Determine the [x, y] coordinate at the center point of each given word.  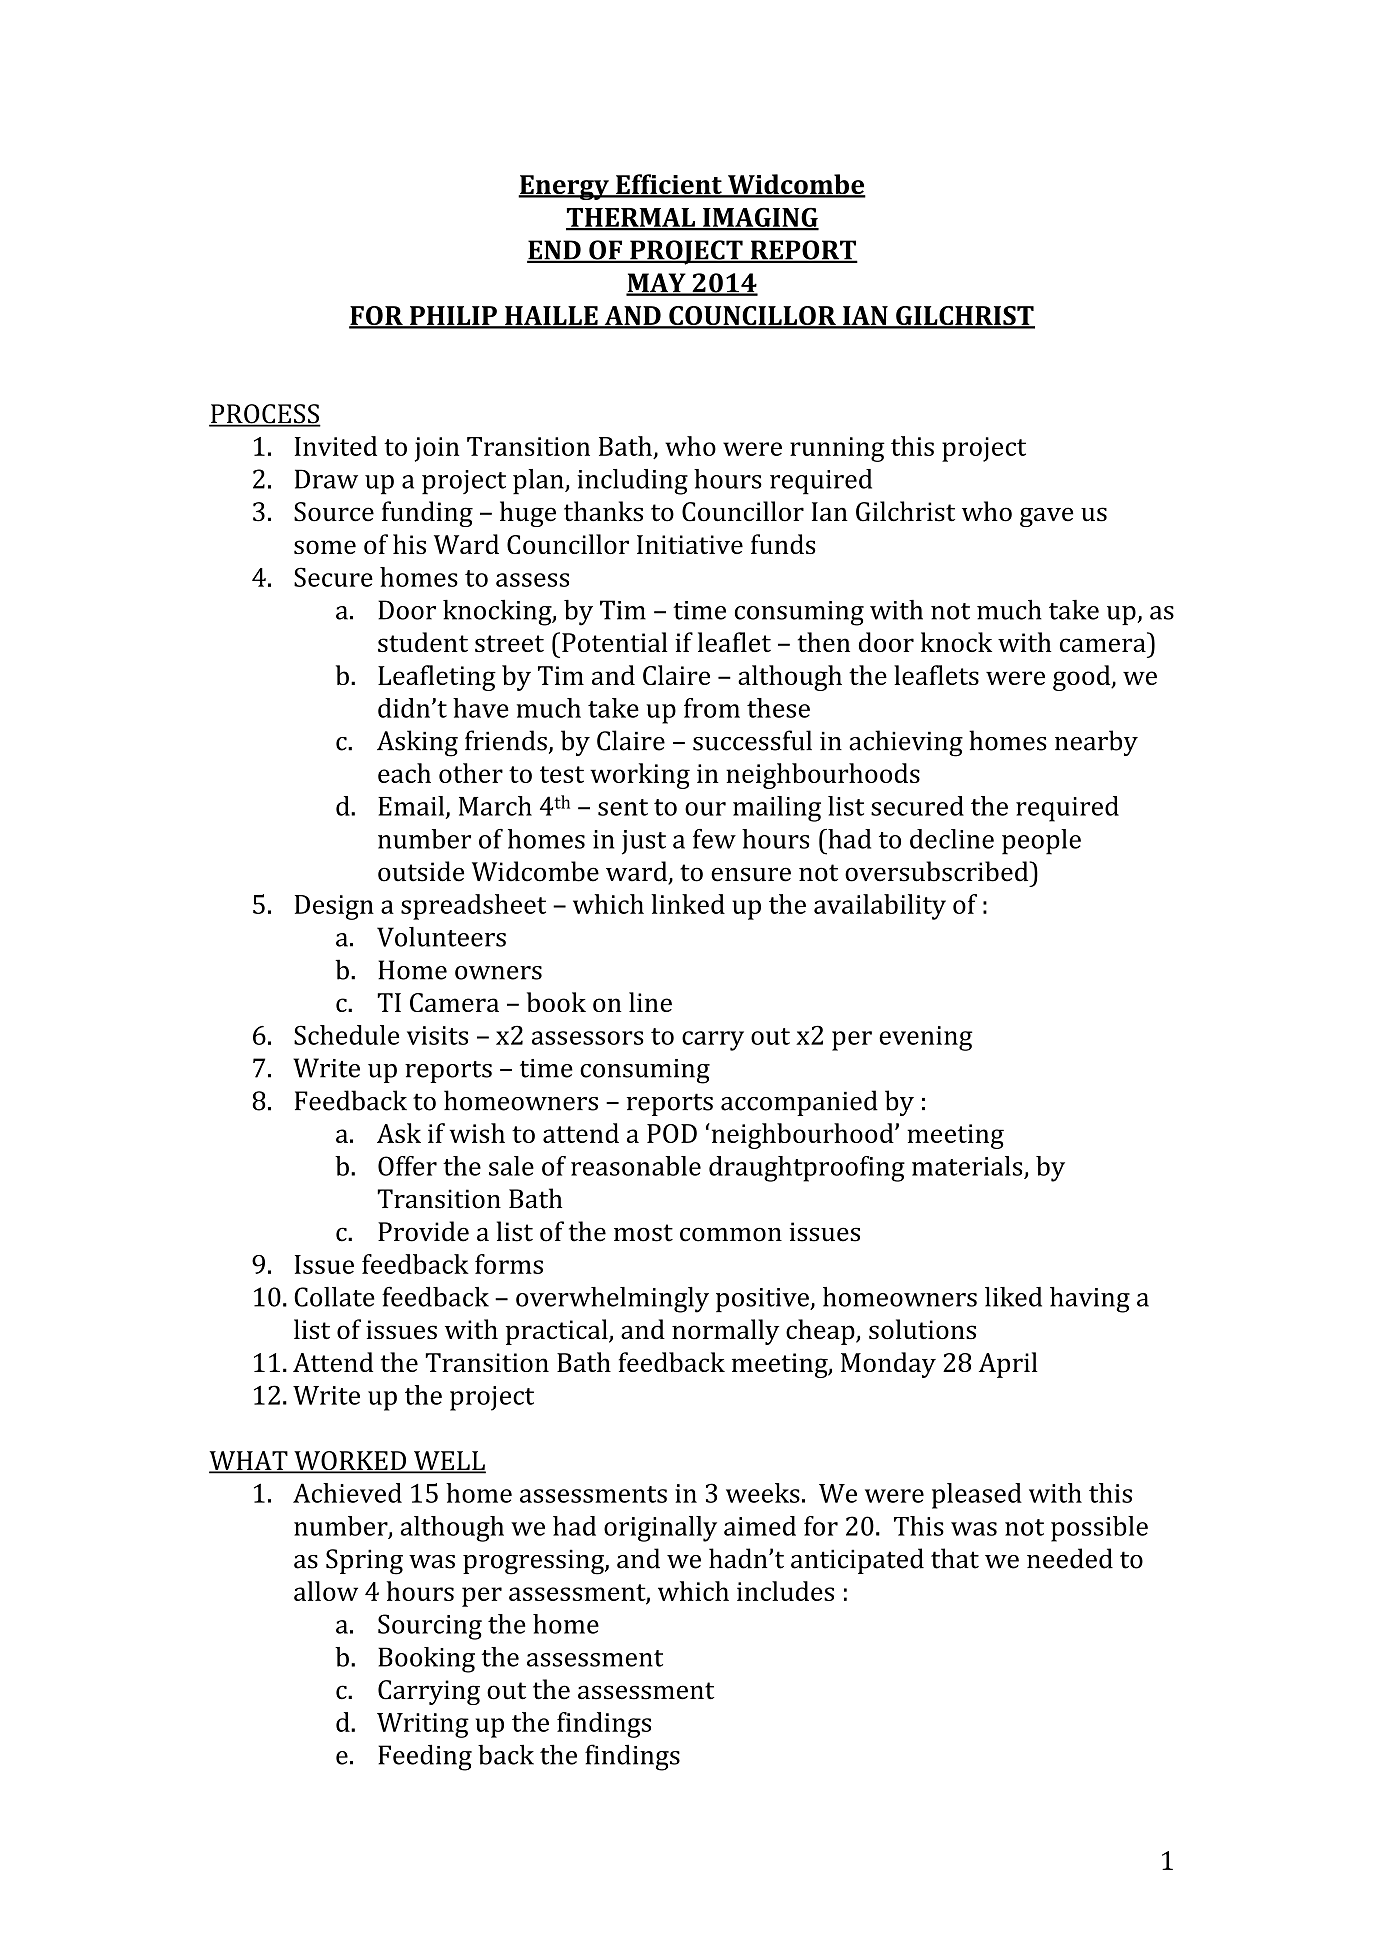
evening [926, 1038]
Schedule [346, 1035]
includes [785, 1591]
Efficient [669, 185]
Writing [423, 1725]
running [837, 449]
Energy [564, 187]
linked [688, 904]
